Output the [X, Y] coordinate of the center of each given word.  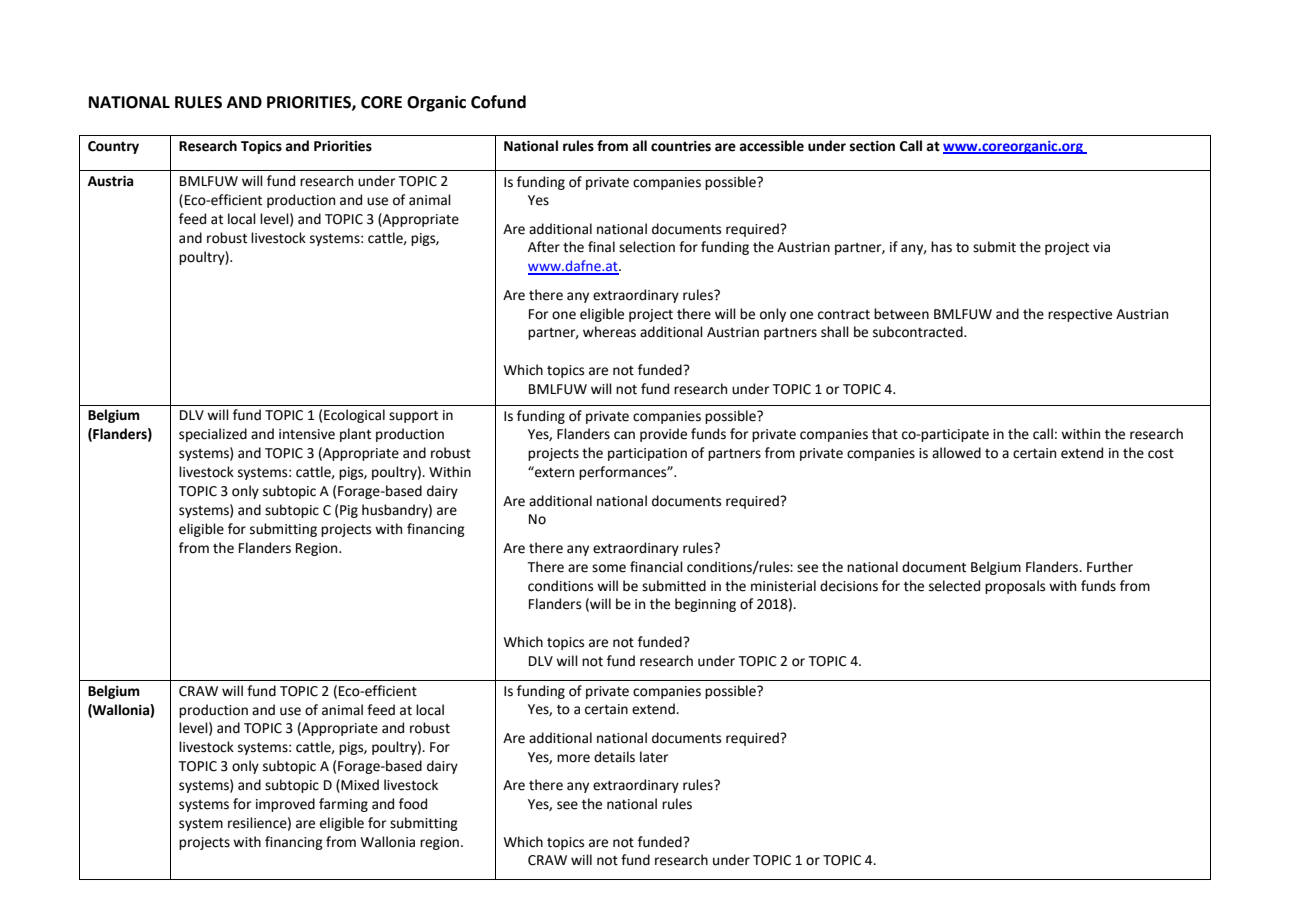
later [654, 757]
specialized [213, 435]
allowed [956, 453]
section [872, 146]
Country [113, 147]
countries [681, 146]
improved [285, 805]
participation [647, 454]
